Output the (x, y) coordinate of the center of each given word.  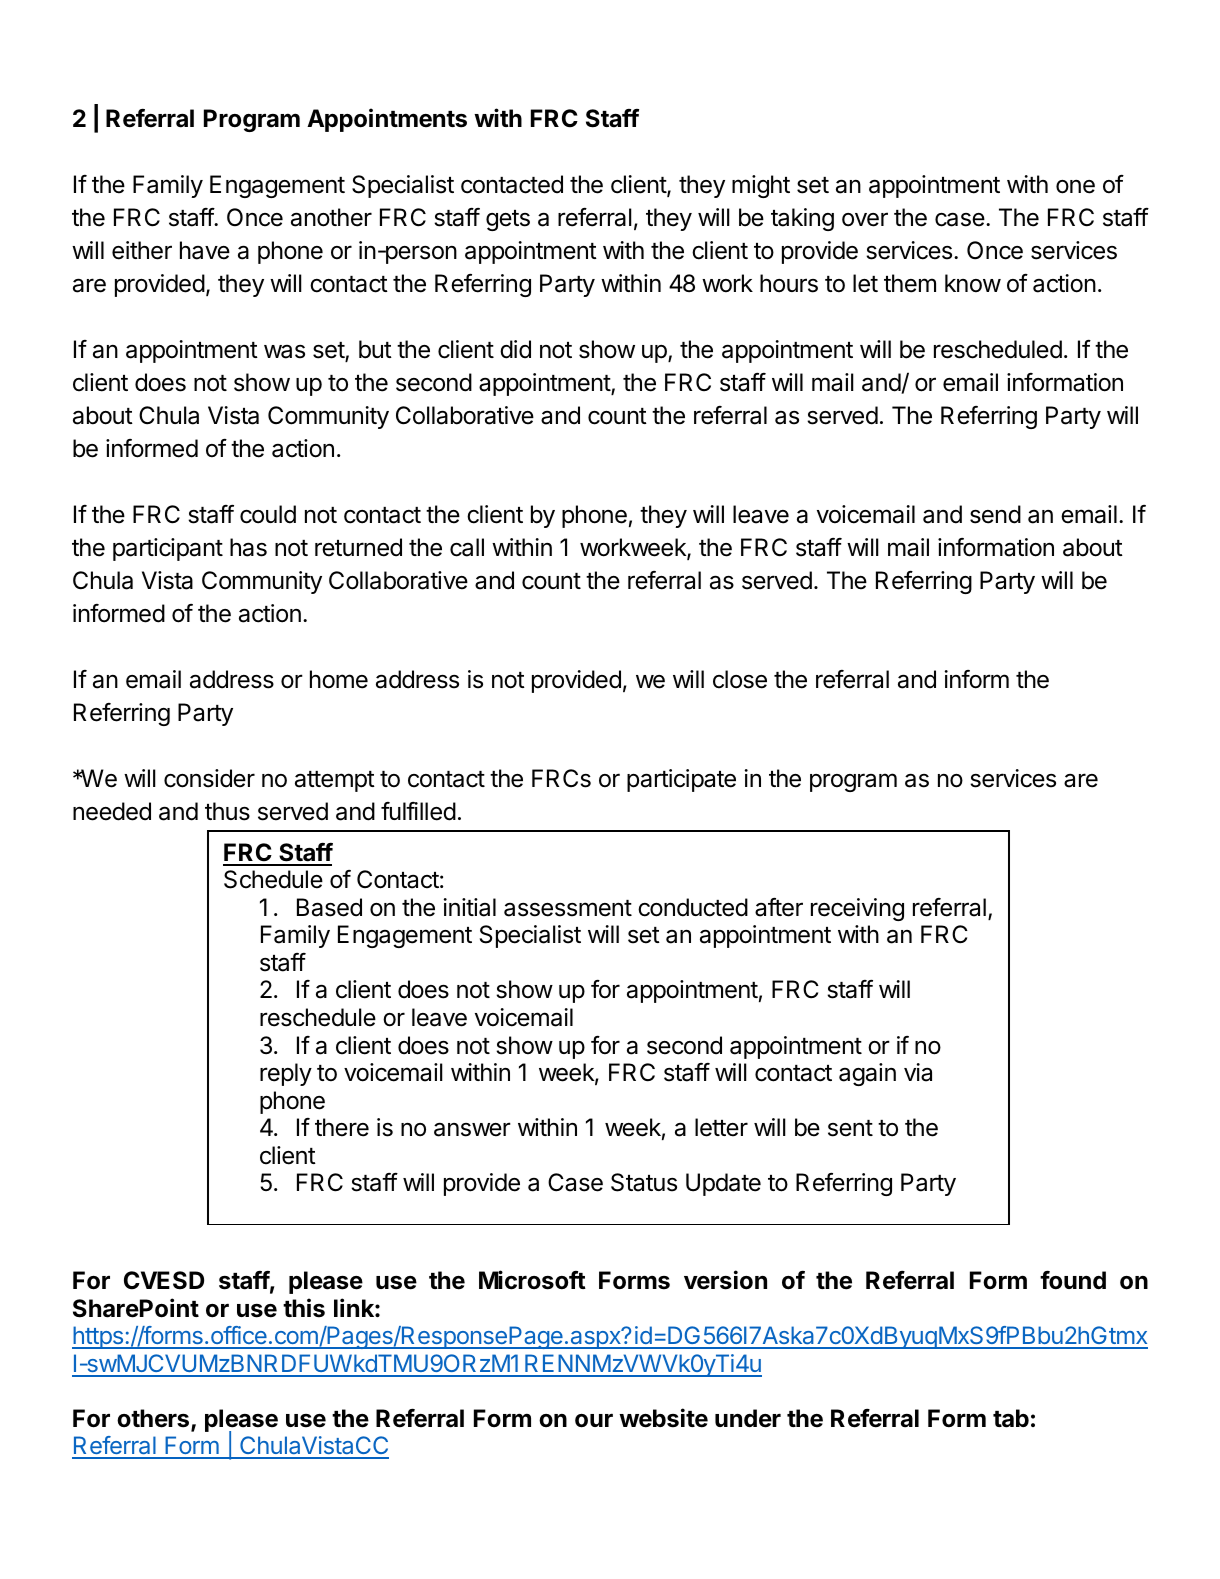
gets (508, 220)
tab (1011, 1418)
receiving (857, 909)
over (865, 219)
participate (681, 780)
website (663, 1418)
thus (227, 811)
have (205, 250)
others (154, 1419)
